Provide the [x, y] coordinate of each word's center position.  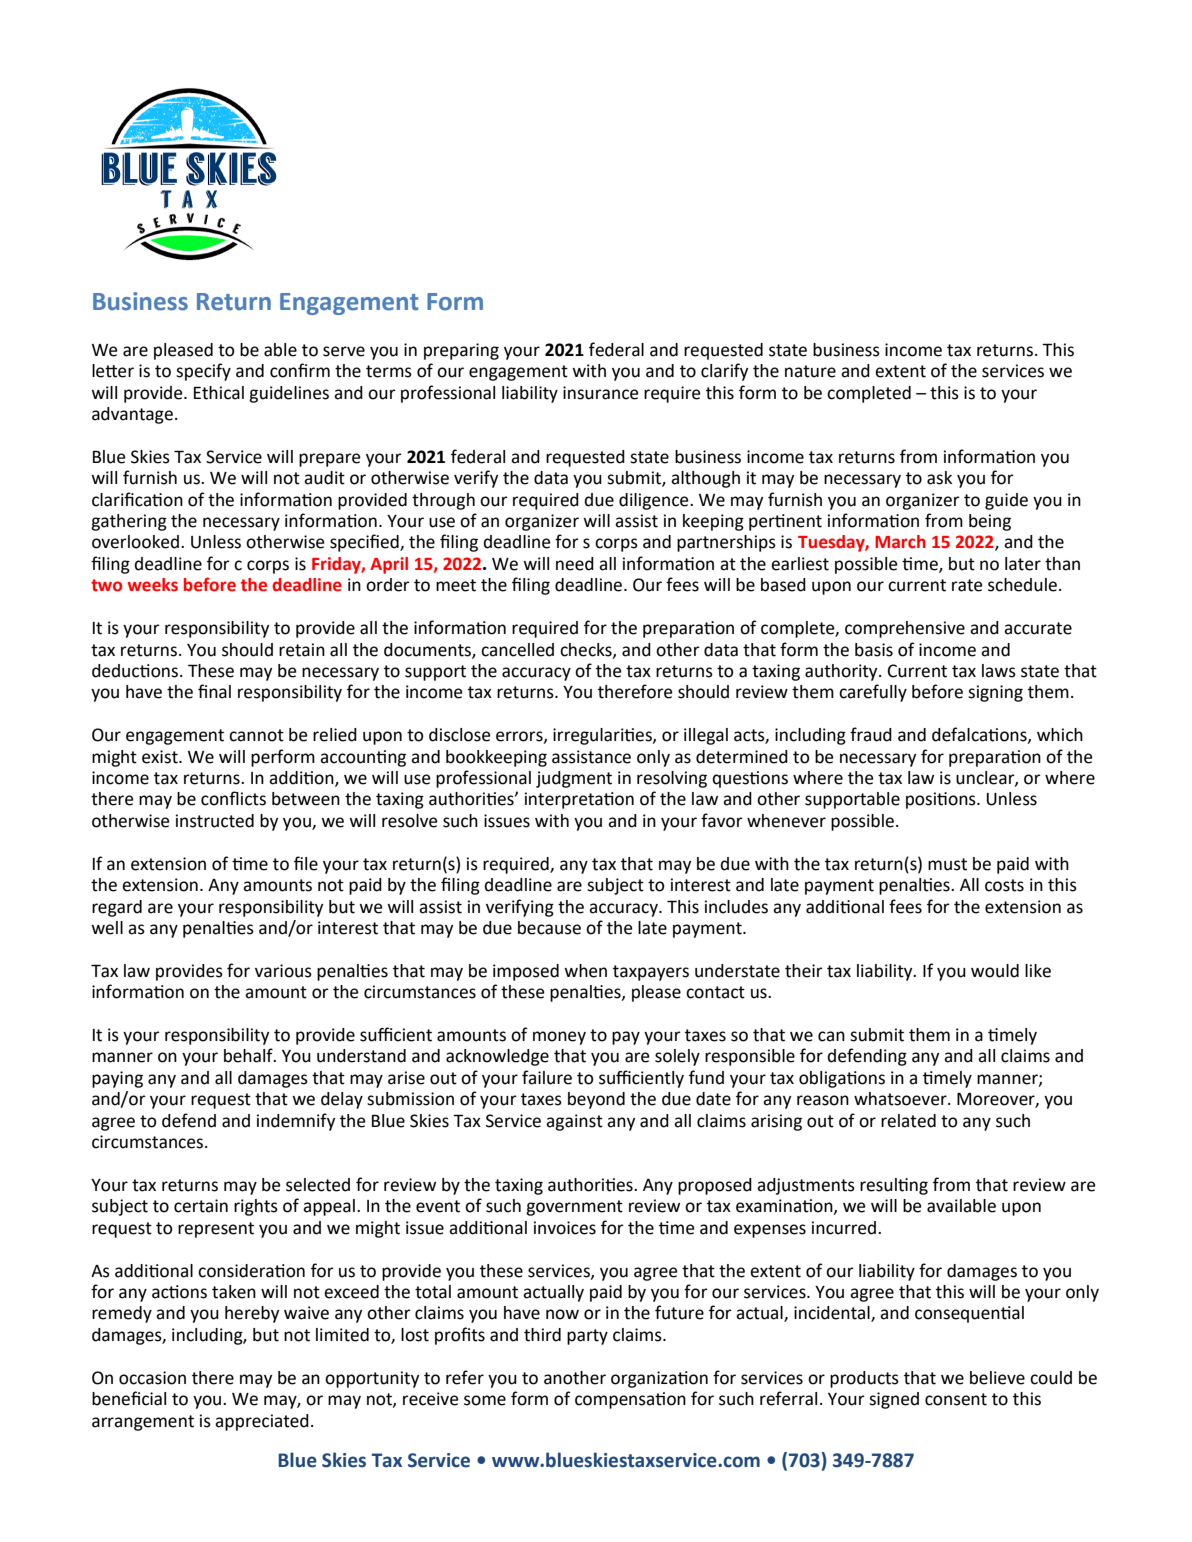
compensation [630, 1400]
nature [810, 371]
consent [956, 1399]
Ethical [219, 393]
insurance [601, 393]
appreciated [262, 1422]
